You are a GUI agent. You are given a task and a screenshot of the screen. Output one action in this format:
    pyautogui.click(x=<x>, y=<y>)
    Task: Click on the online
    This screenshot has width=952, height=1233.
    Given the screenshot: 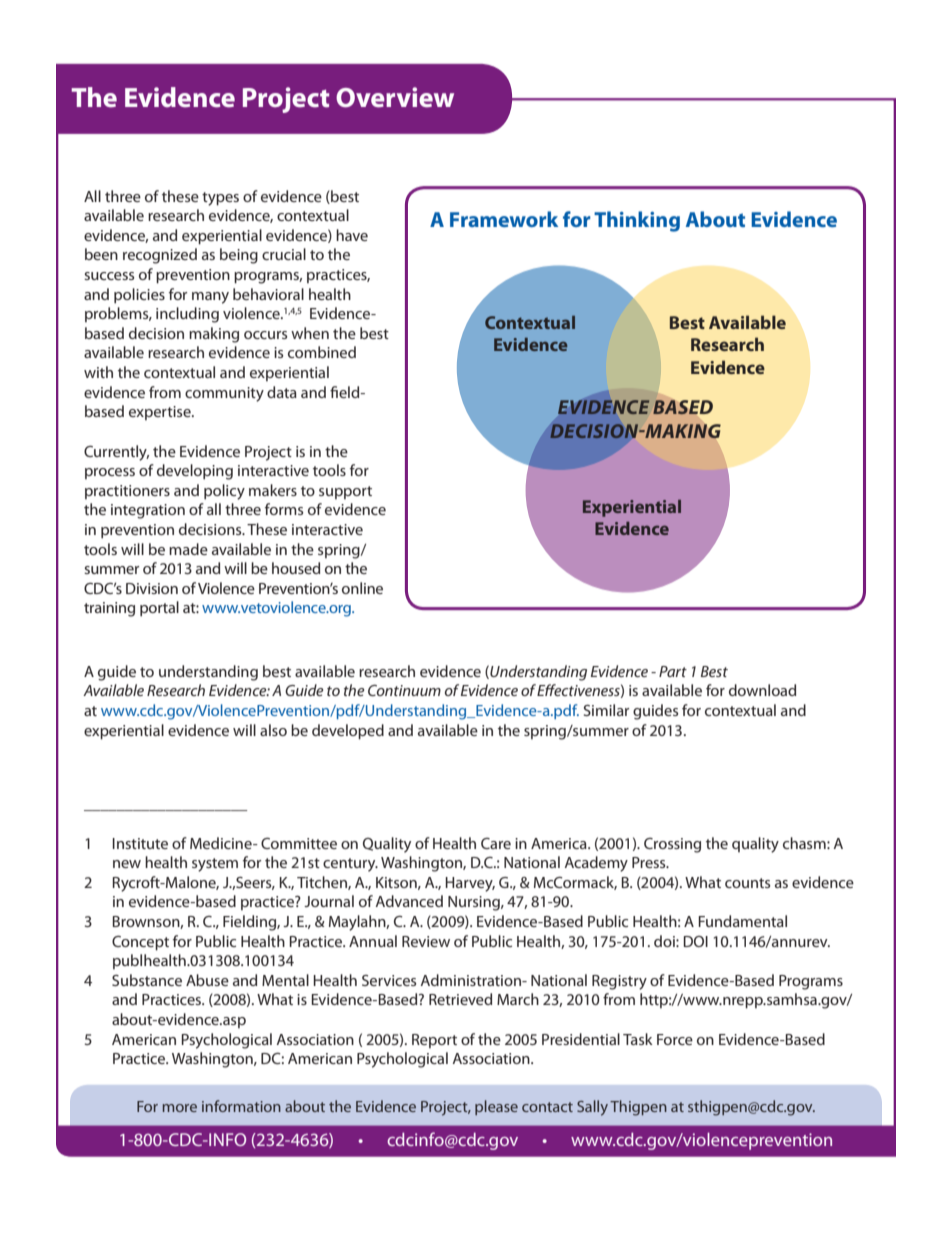 What is the action you would take?
    pyautogui.click(x=362, y=588)
